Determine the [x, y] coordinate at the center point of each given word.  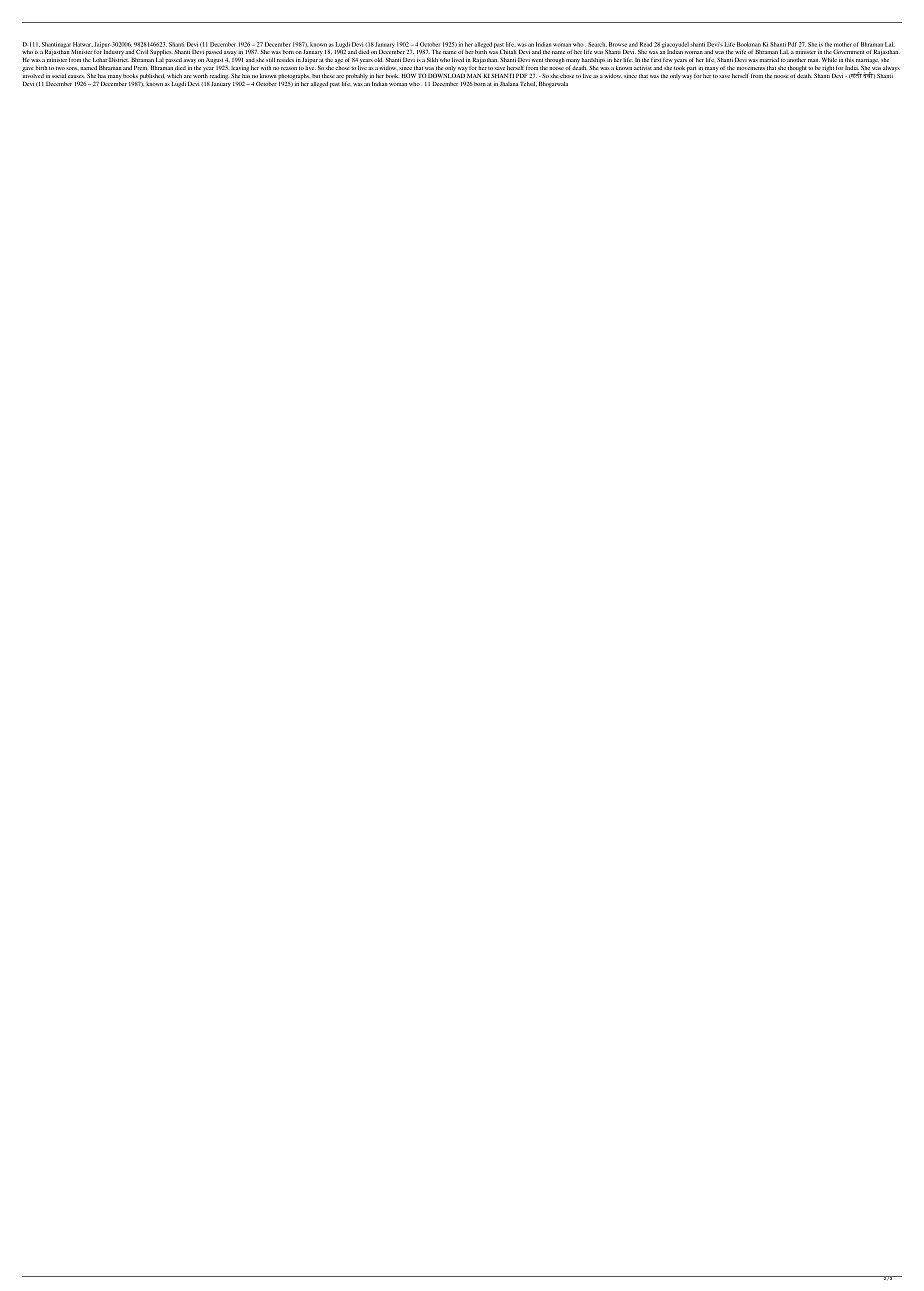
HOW [409, 75]
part [691, 70]
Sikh [432, 59]
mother [843, 44]
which [174, 76]
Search [597, 44]
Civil [142, 51]
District [119, 59]
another [796, 60]
